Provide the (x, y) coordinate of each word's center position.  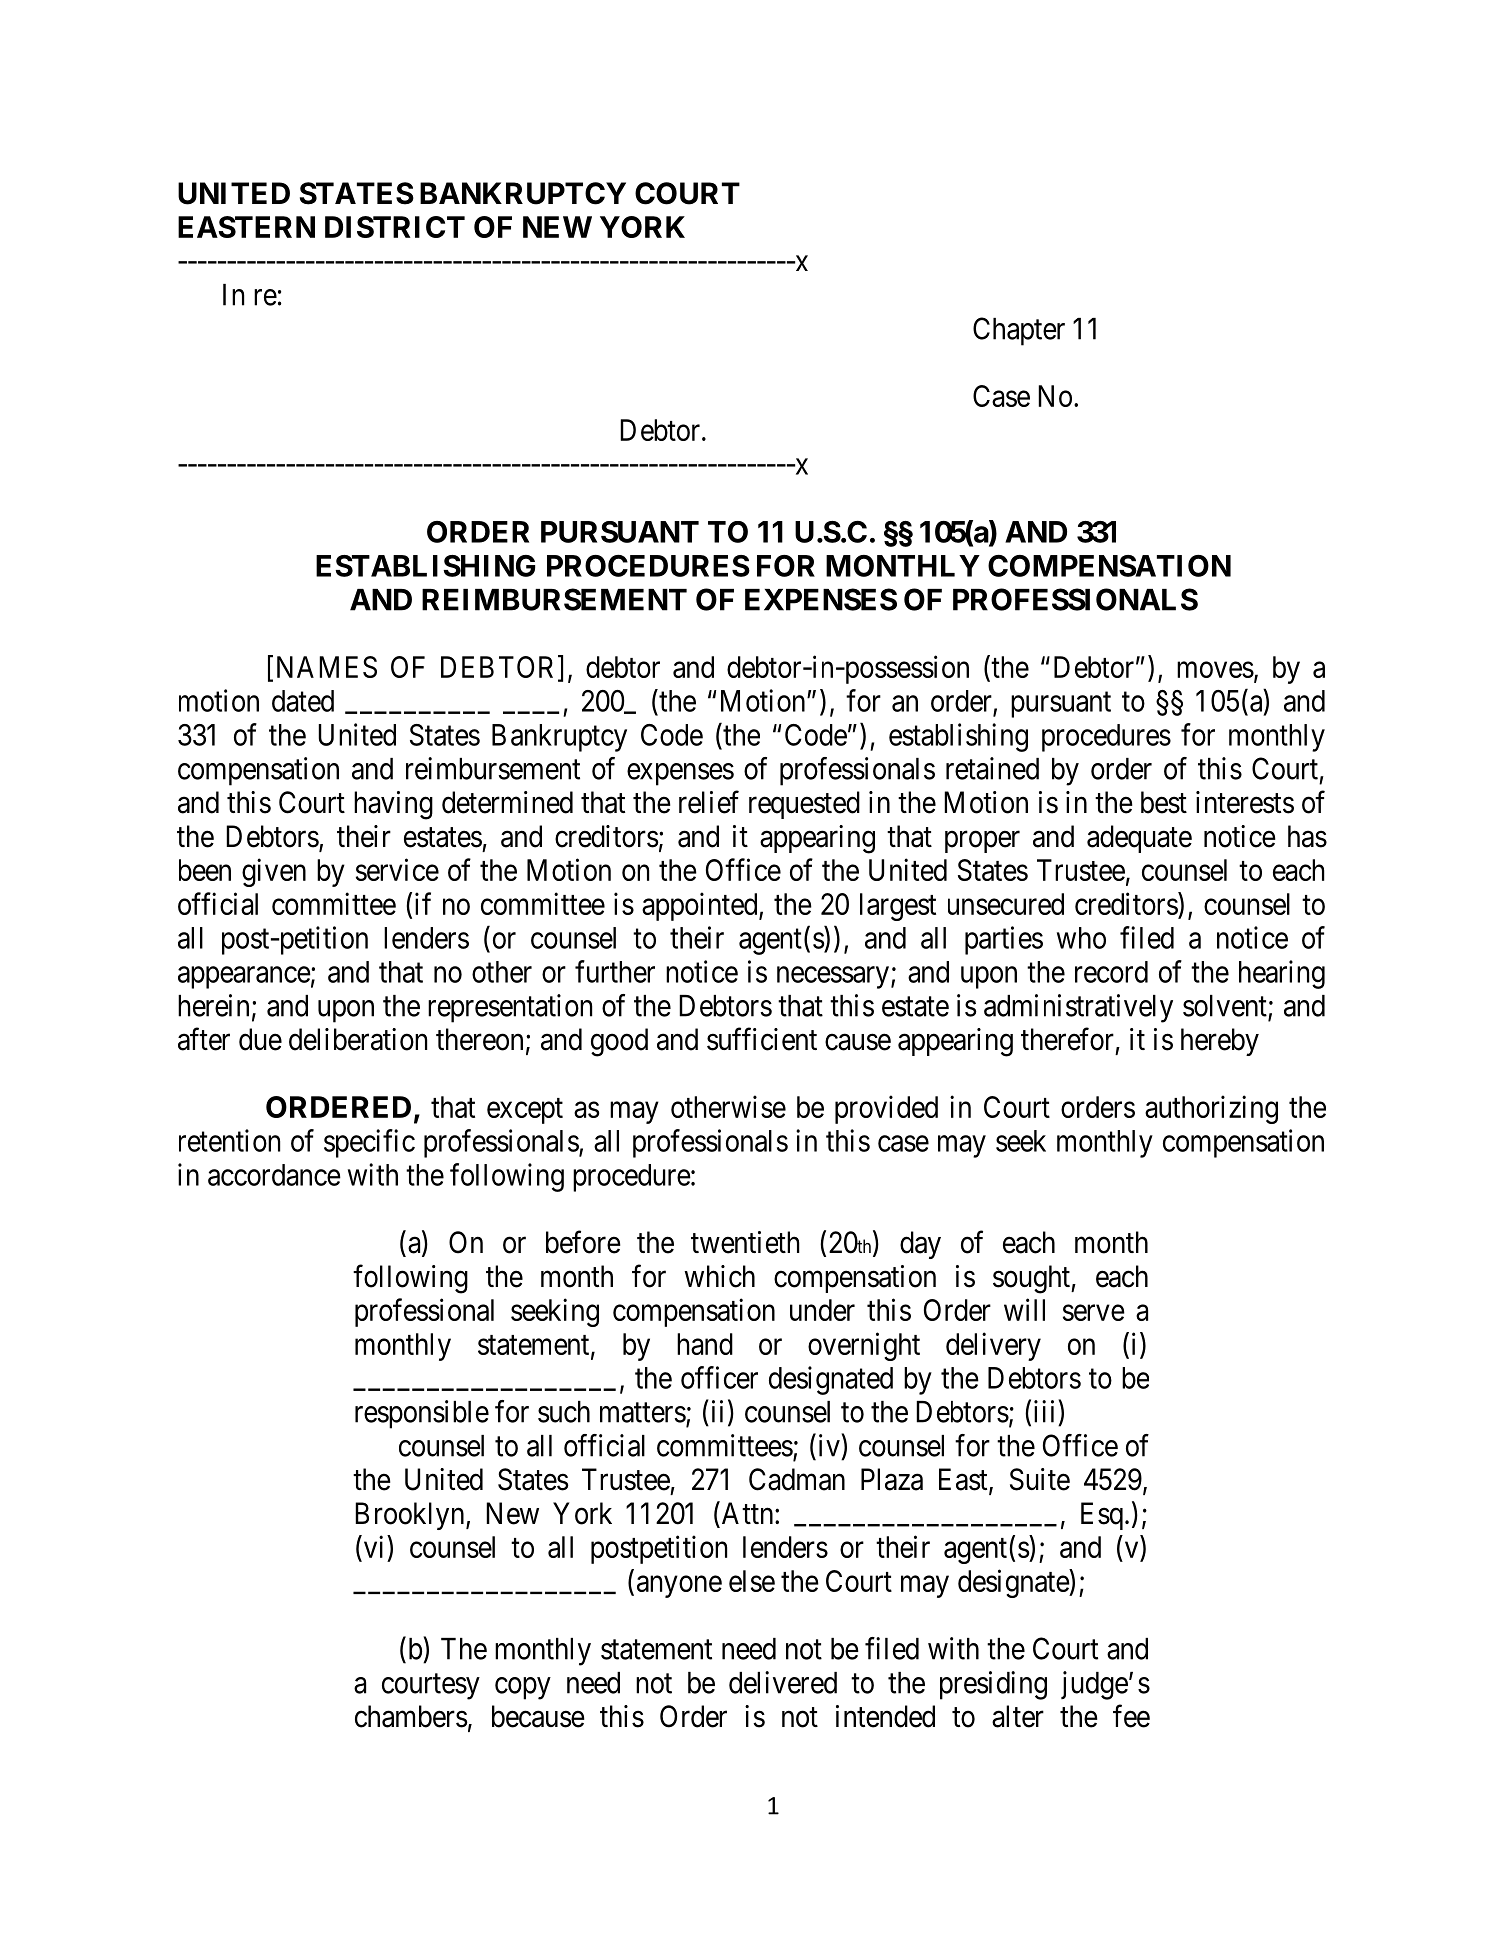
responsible (422, 1414)
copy (523, 1688)
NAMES (327, 667)
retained (992, 768)
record (1111, 972)
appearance (244, 977)
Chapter (1019, 331)
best (1164, 802)
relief (709, 802)
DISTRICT (395, 227)
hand (705, 1344)
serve (1094, 1313)
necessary (834, 977)
